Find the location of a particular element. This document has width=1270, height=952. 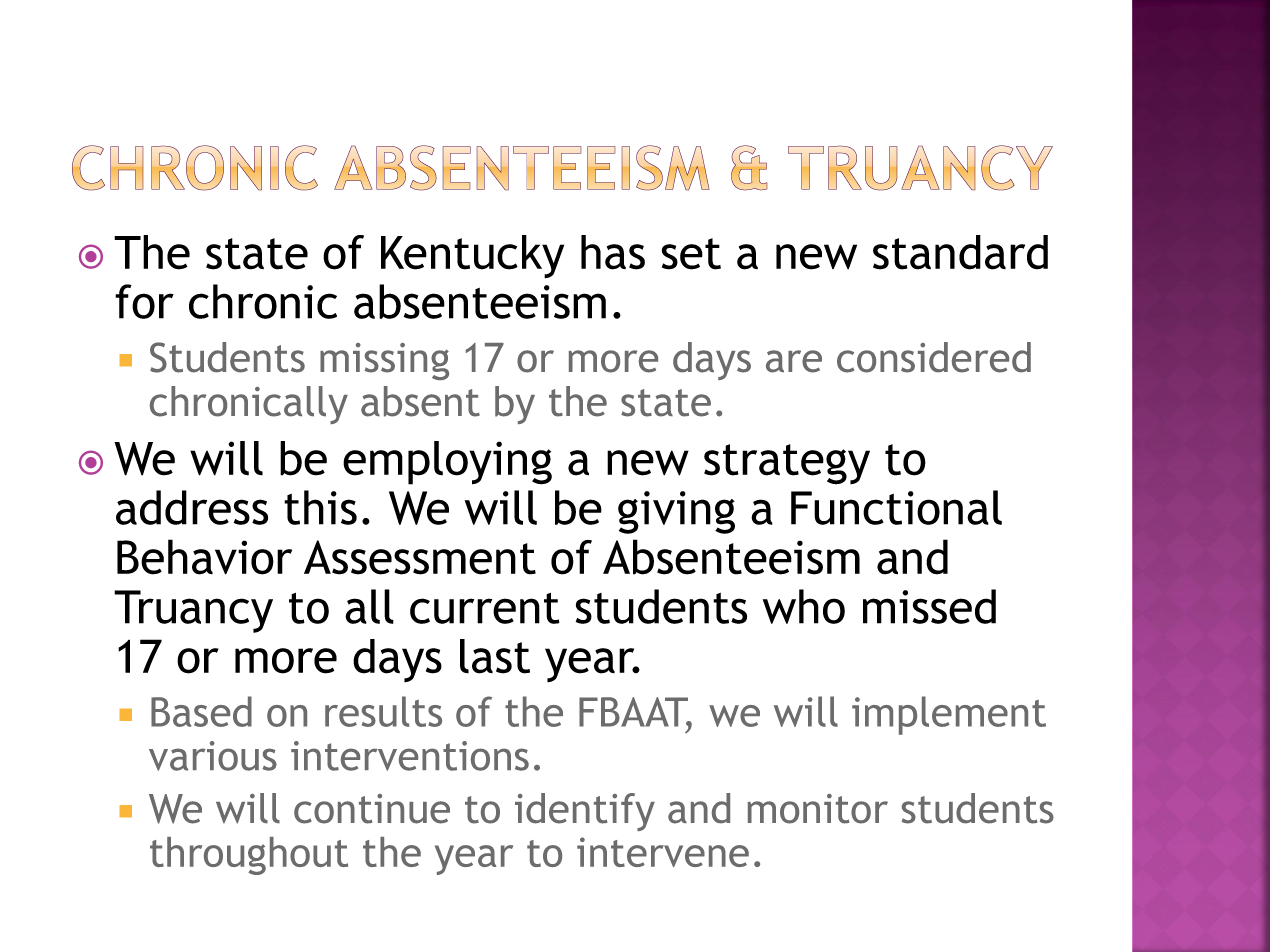

Behavior is located at coordinates (204, 557).
